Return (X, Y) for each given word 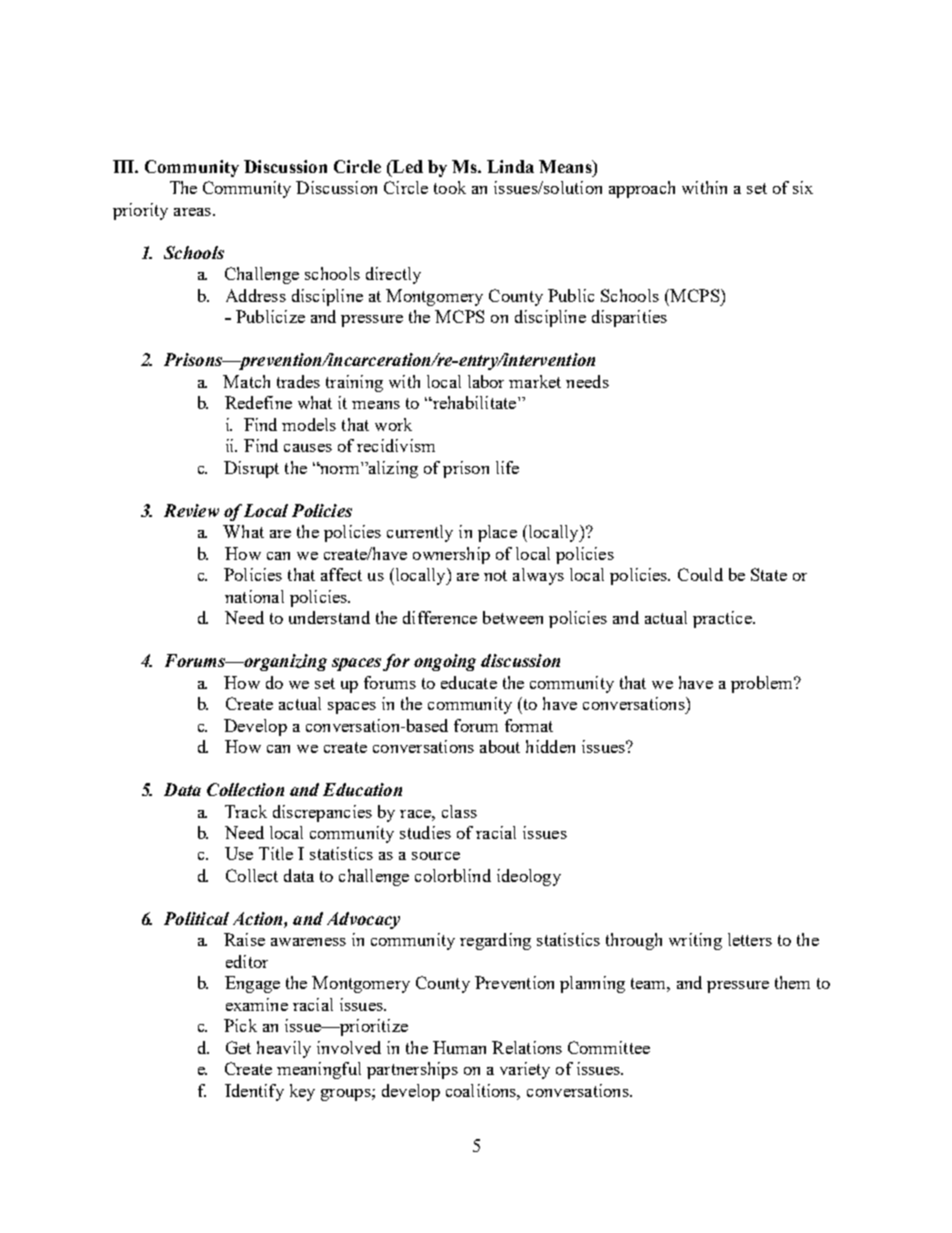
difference (440, 617)
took (450, 187)
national (254, 596)
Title (276, 853)
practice (723, 619)
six (803, 187)
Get (238, 1047)
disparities (629, 318)
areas (194, 212)
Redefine (258, 402)
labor (486, 381)
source (436, 856)
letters (750, 939)
